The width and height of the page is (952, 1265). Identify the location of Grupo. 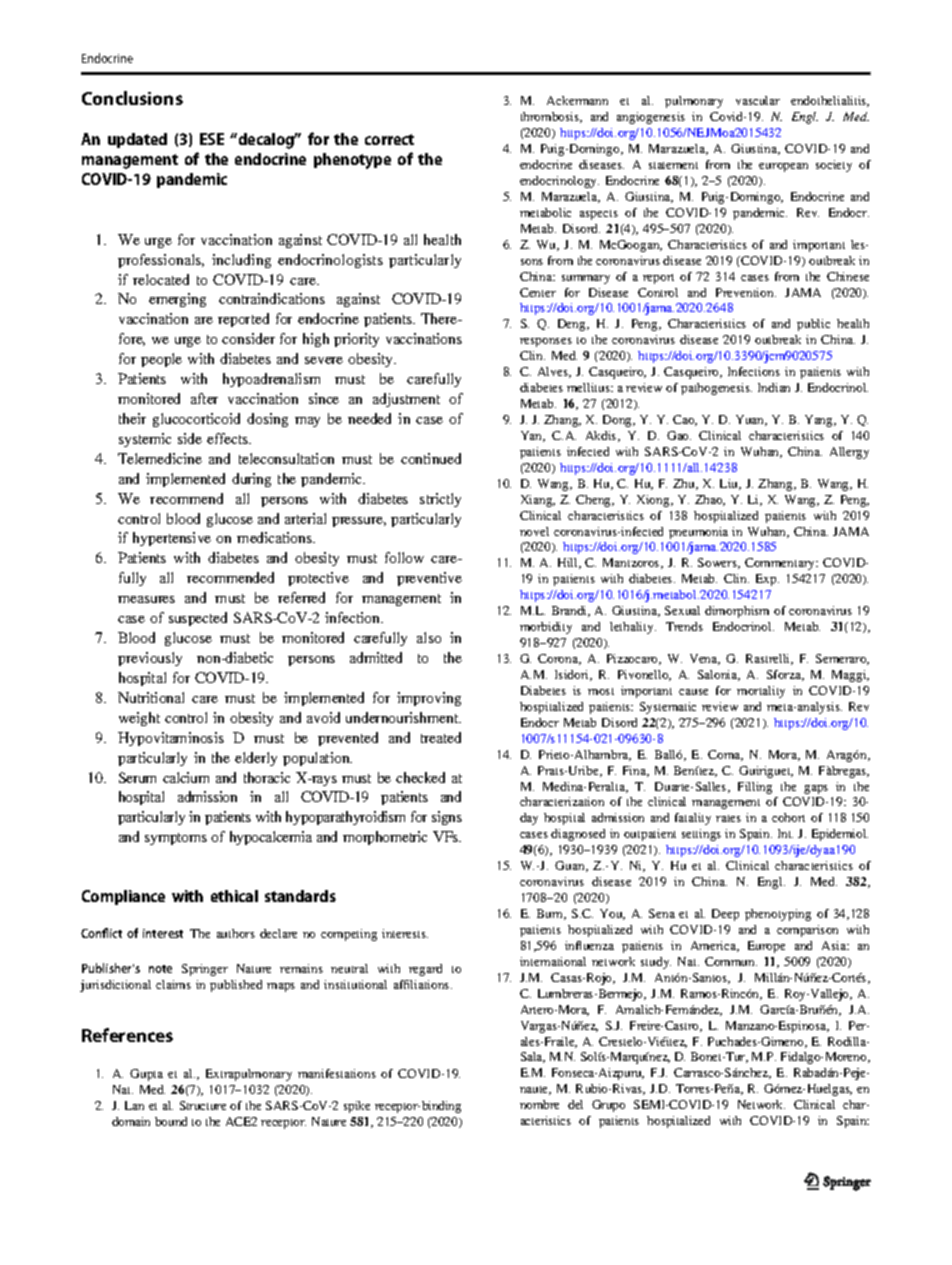
(608, 1106).
